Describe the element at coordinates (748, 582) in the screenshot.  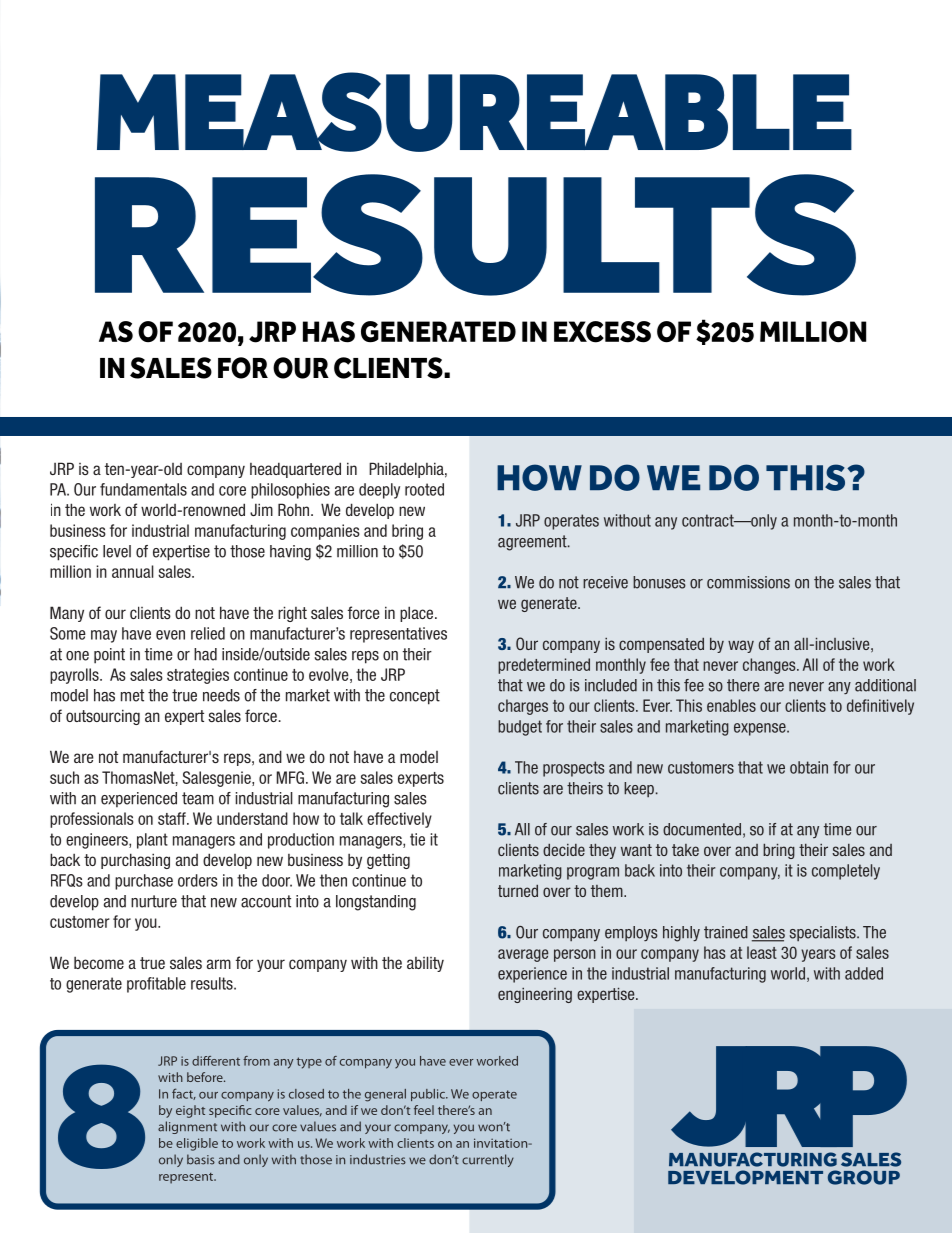
I see `commissions` at that location.
